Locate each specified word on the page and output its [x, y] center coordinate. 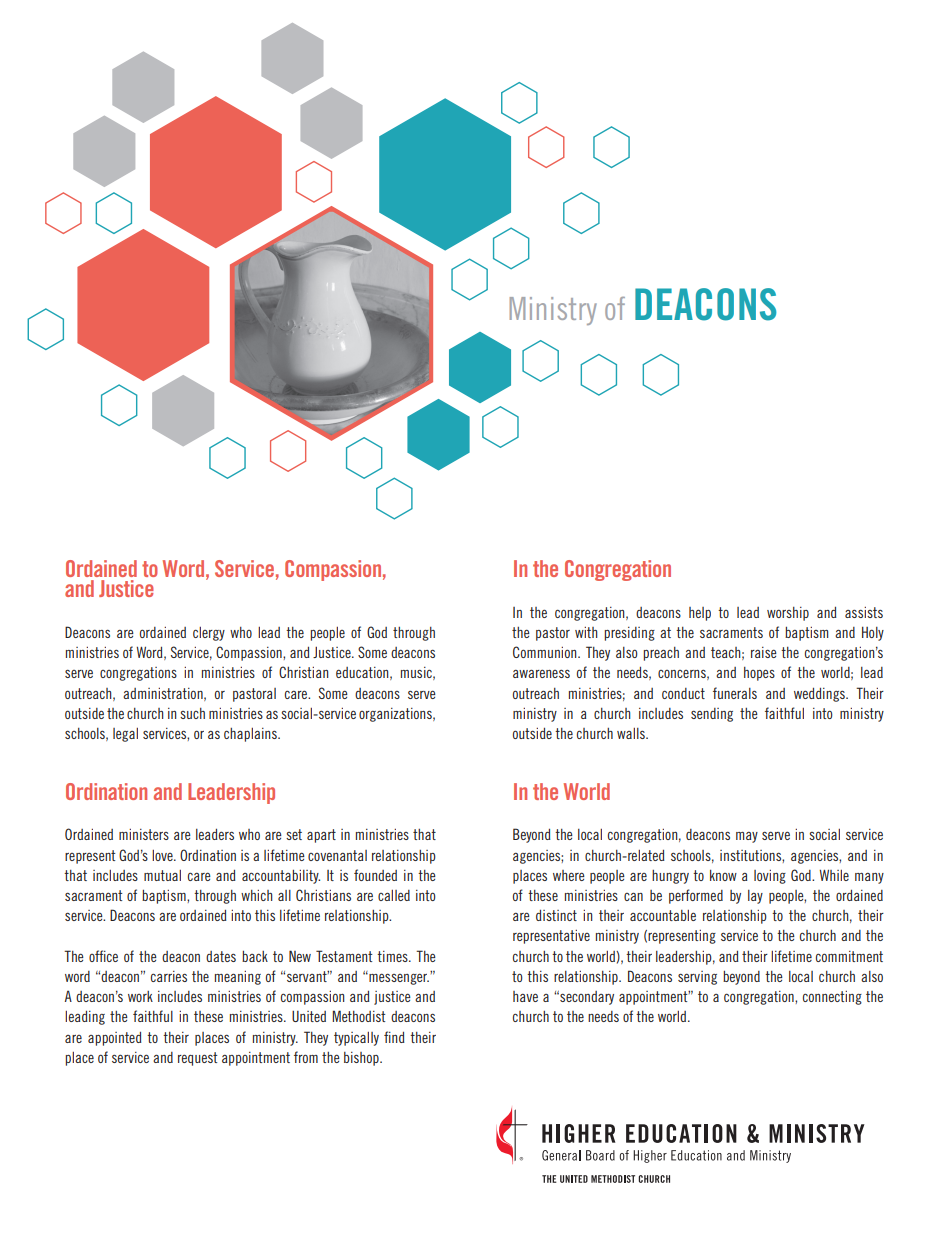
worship [788, 614]
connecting [832, 998]
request [197, 1059]
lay [755, 897]
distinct [556, 915]
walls [632, 733]
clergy [209, 634]
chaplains [251, 735]
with [586, 632]
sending [712, 715]
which [257, 895]
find [394, 1037]
